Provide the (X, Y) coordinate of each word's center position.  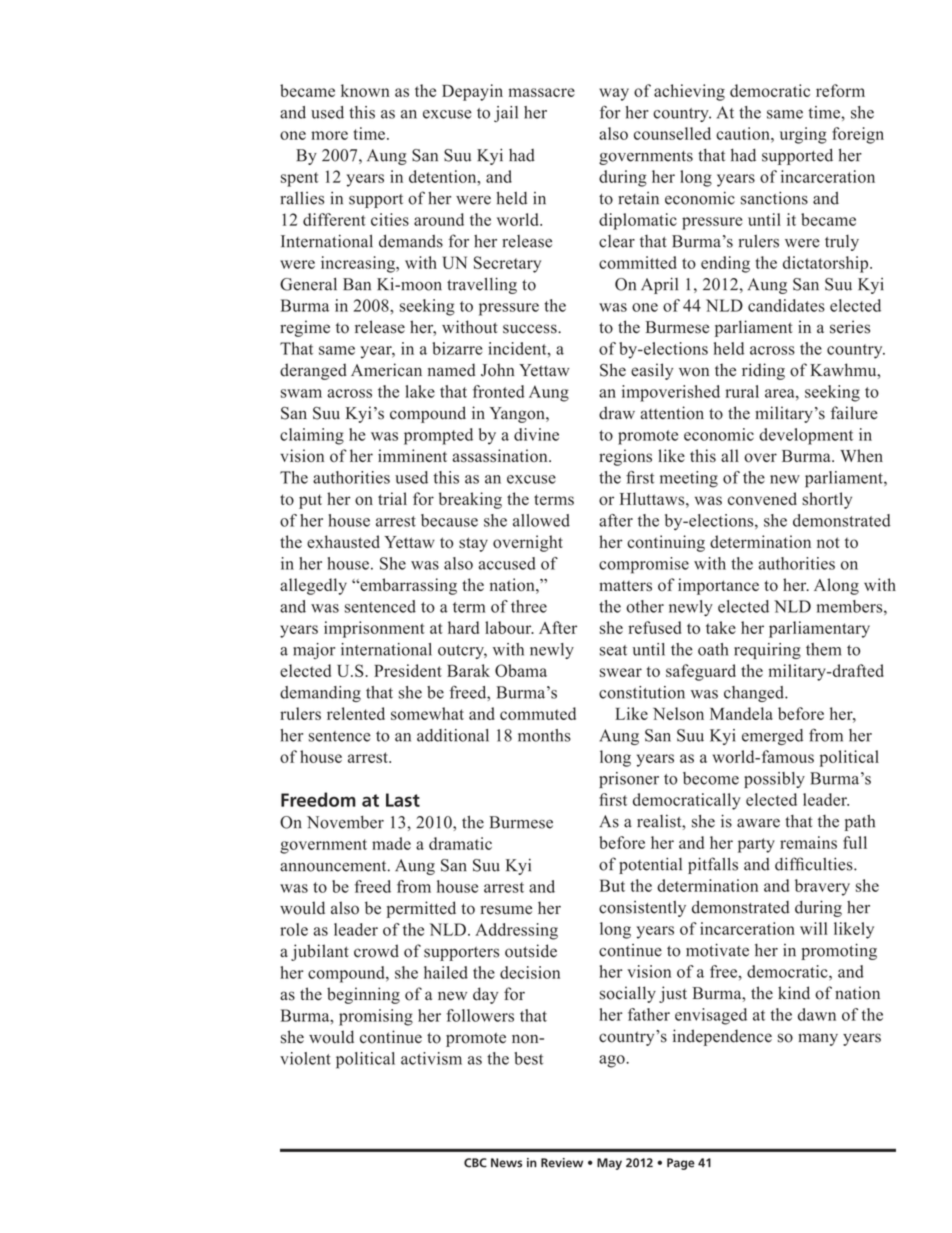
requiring (767, 651)
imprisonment (374, 629)
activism (431, 1058)
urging (803, 135)
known (365, 90)
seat (613, 650)
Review (562, 1163)
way (614, 94)
